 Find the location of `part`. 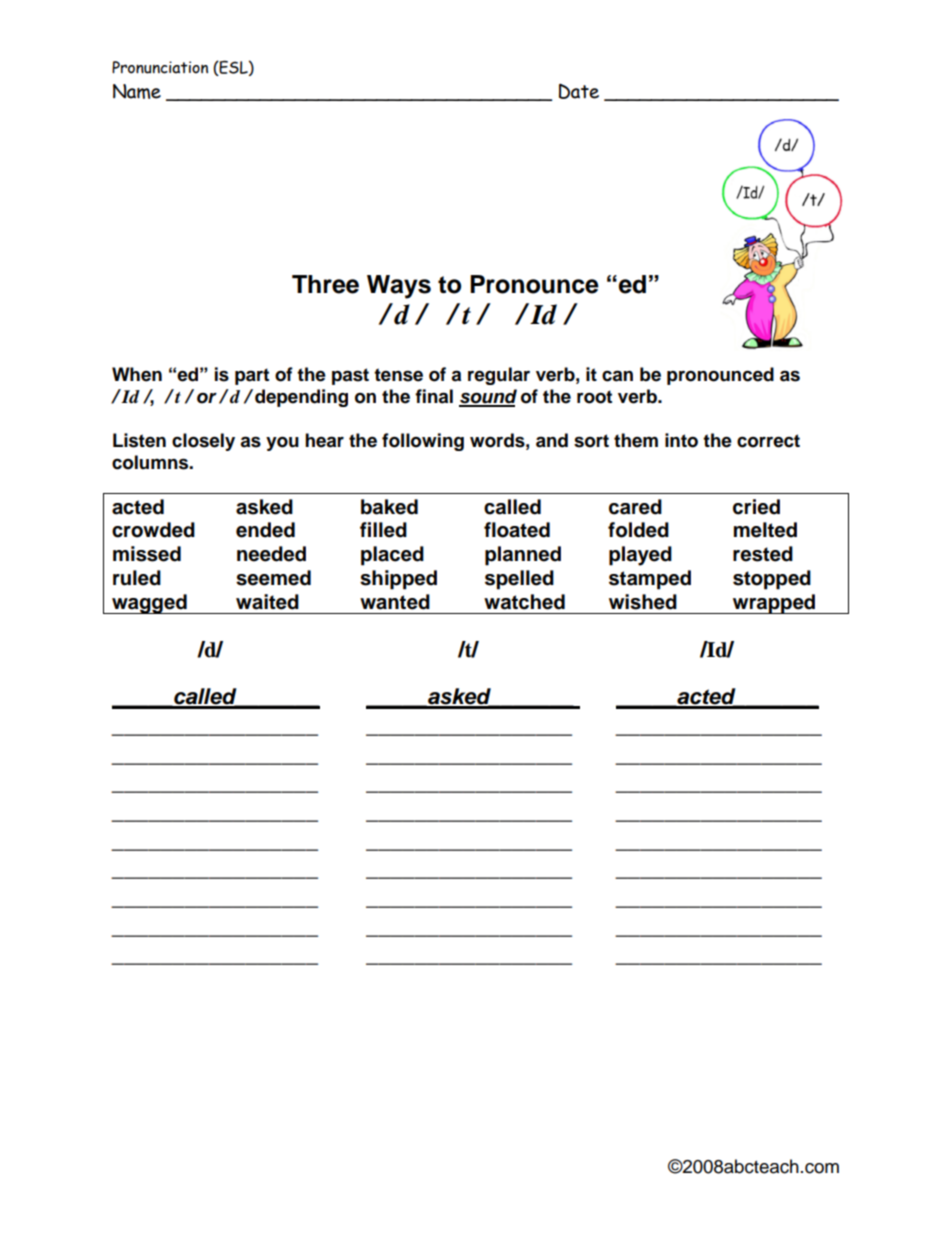

part is located at coordinates (252, 376).
